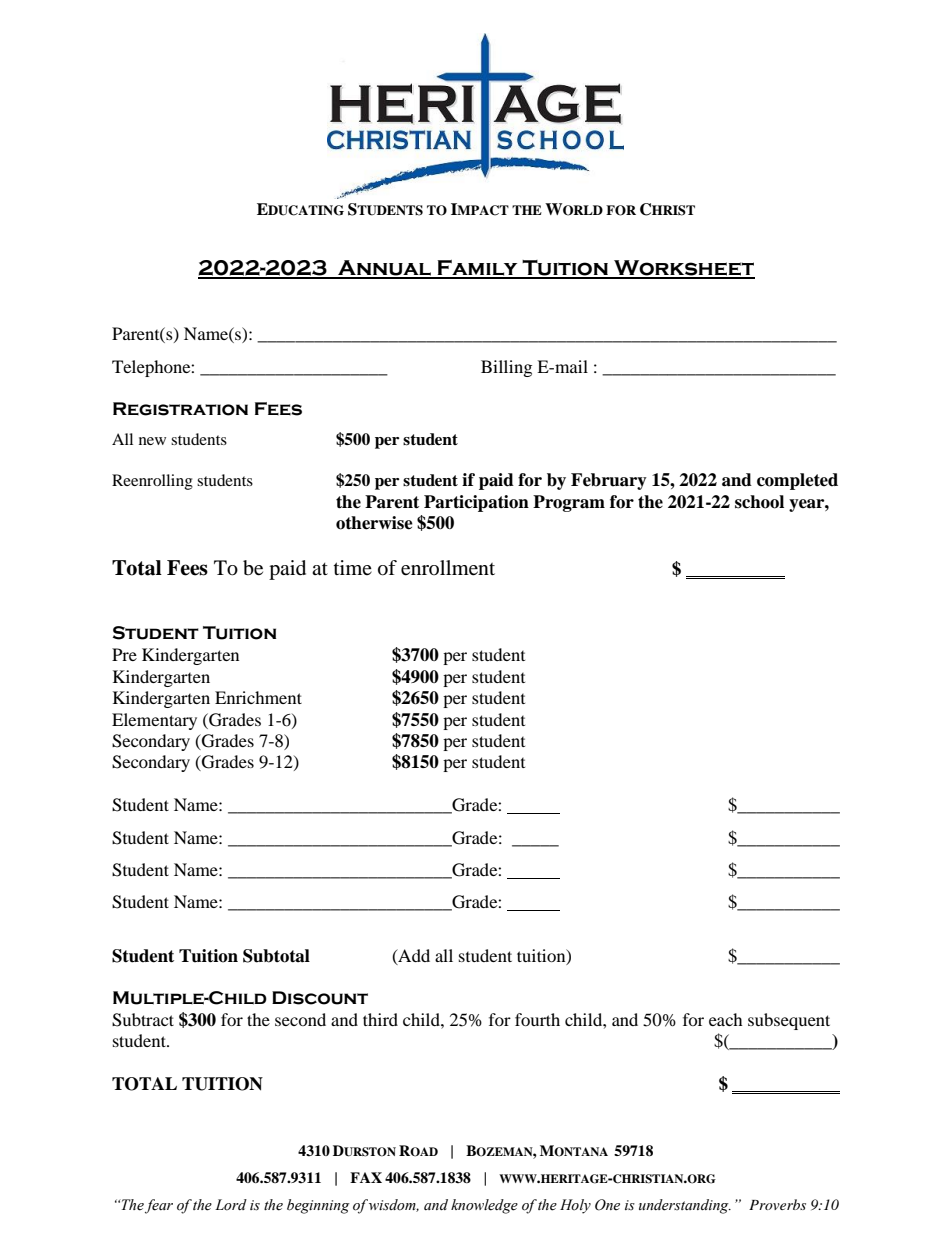 The height and width of the image is (1233, 952). What do you see at coordinates (124, 654) in the image?
I see `Pre` at bounding box center [124, 654].
